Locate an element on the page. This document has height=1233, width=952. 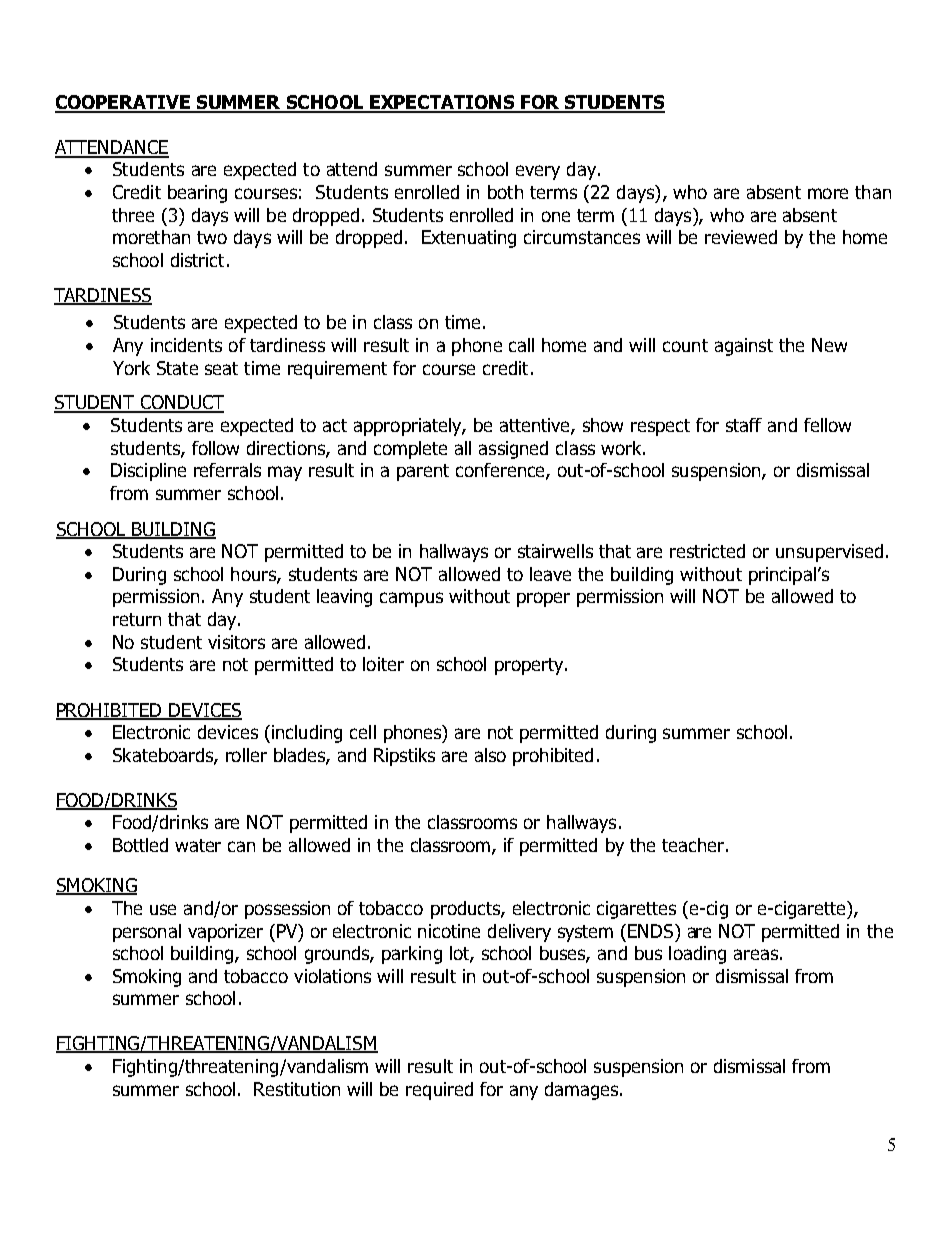
Restitution is located at coordinates (297, 1089).
